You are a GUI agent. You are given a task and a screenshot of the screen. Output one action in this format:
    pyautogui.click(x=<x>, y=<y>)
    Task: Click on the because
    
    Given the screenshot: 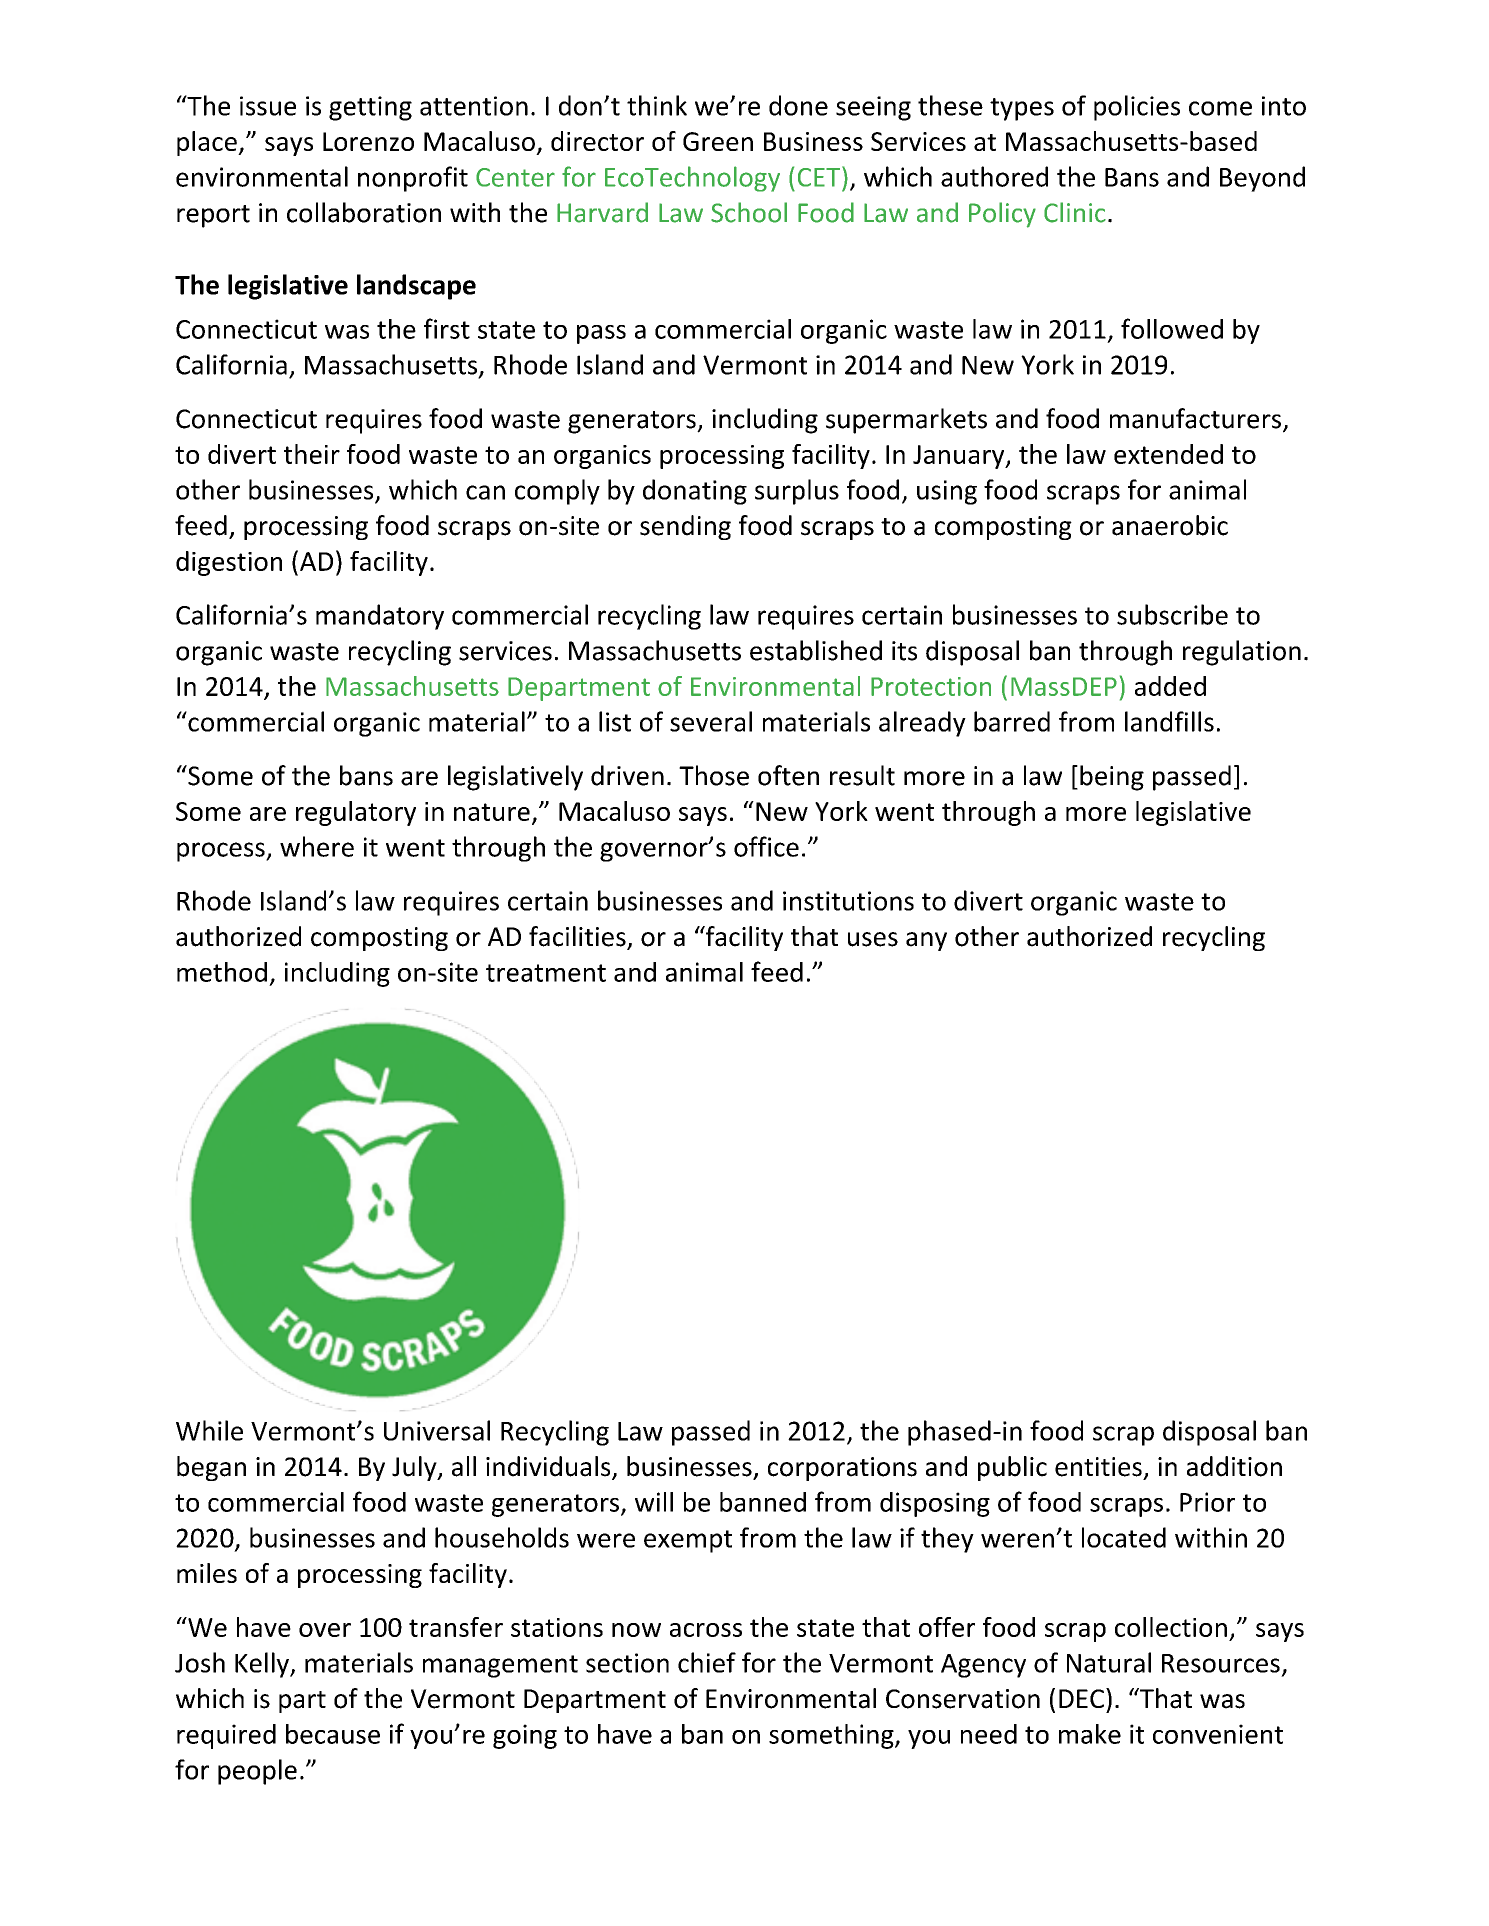 What is the action you would take?
    pyautogui.click(x=333, y=1734)
